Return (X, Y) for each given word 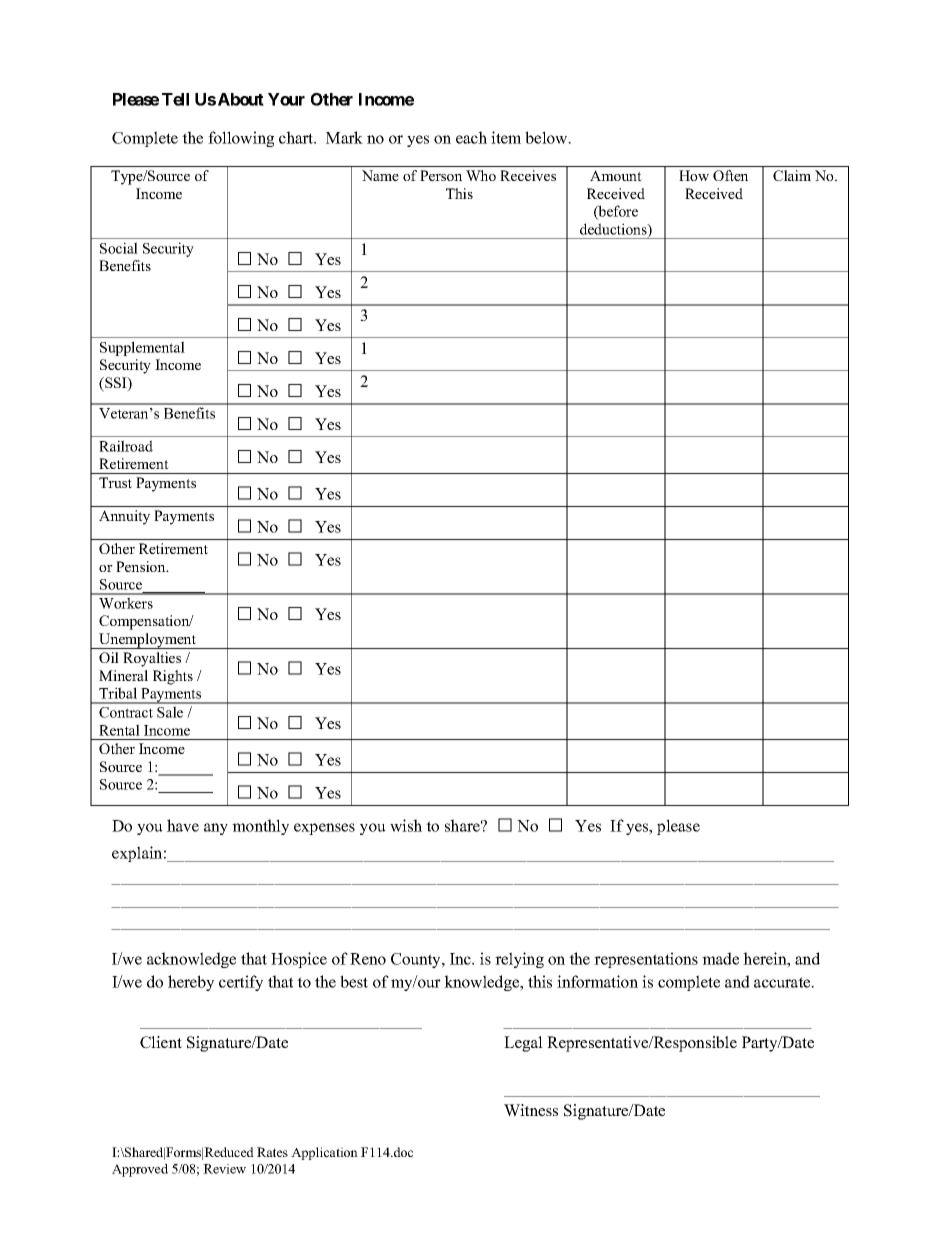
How (694, 175)
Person (441, 175)
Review (224, 1169)
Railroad (126, 446)
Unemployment (148, 641)
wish (406, 825)
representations (646, 960)
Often (730, 175)
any (216, 829)
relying (519, 960)
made (720, 958)
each (471, 137)
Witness (531, 1110)
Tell (175, 99)
